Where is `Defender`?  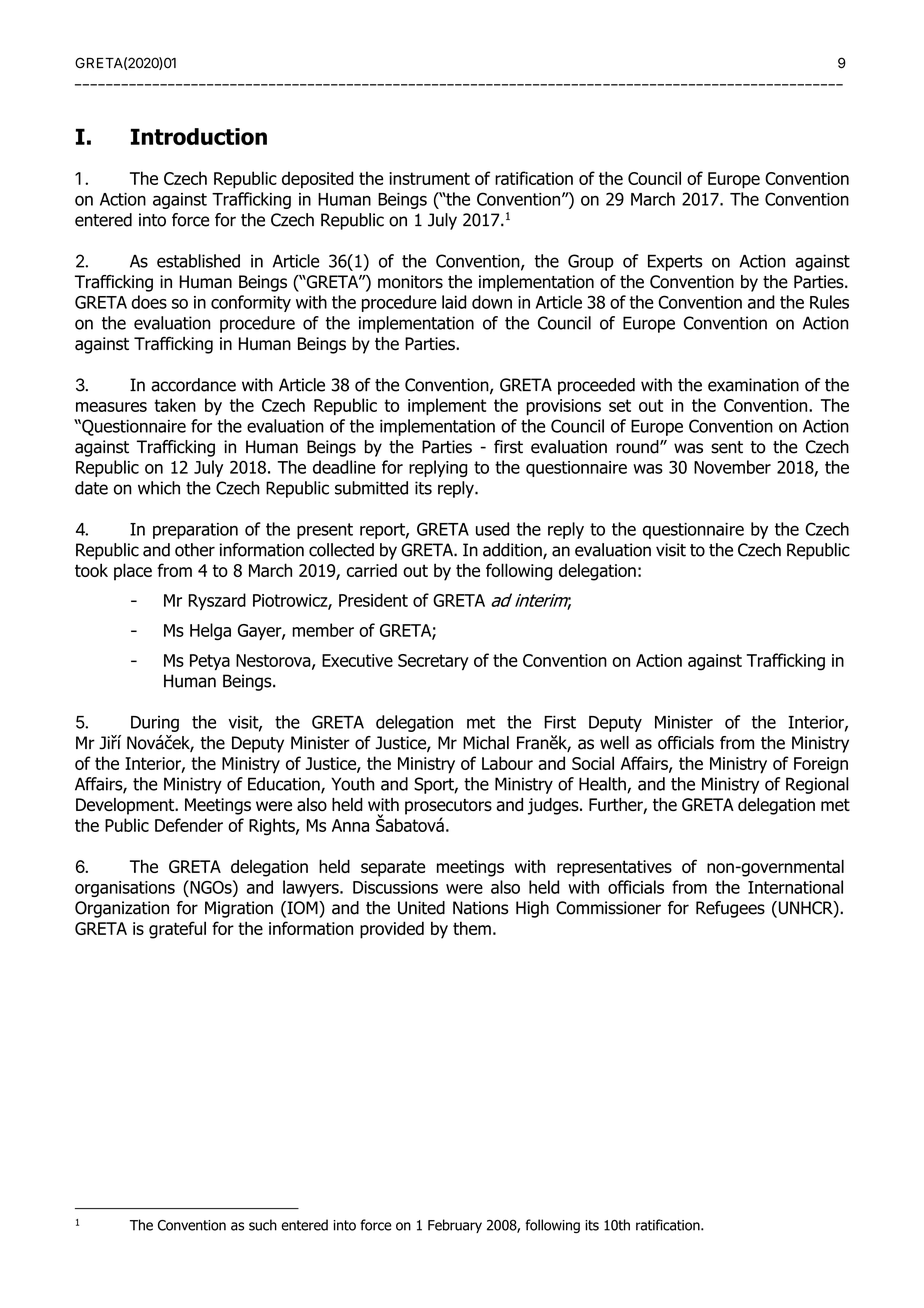
Defender is located at coordinates (189, 825).
